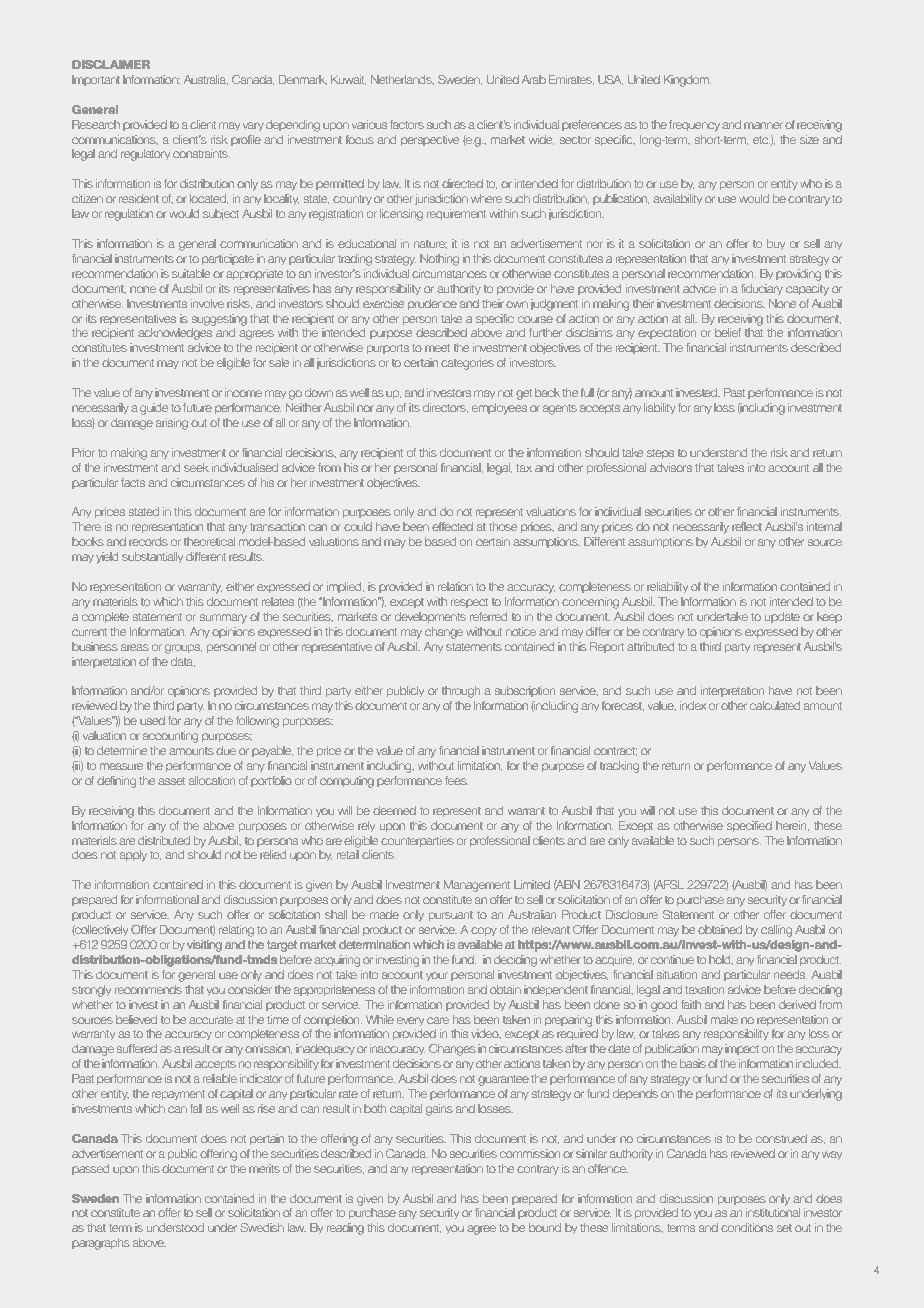 This screenshot has height=1308, width=924. What do you see at coordinates (101, 1244) in the screenshot?
I see `paragraphs` at bounding box center [101, 1244].
